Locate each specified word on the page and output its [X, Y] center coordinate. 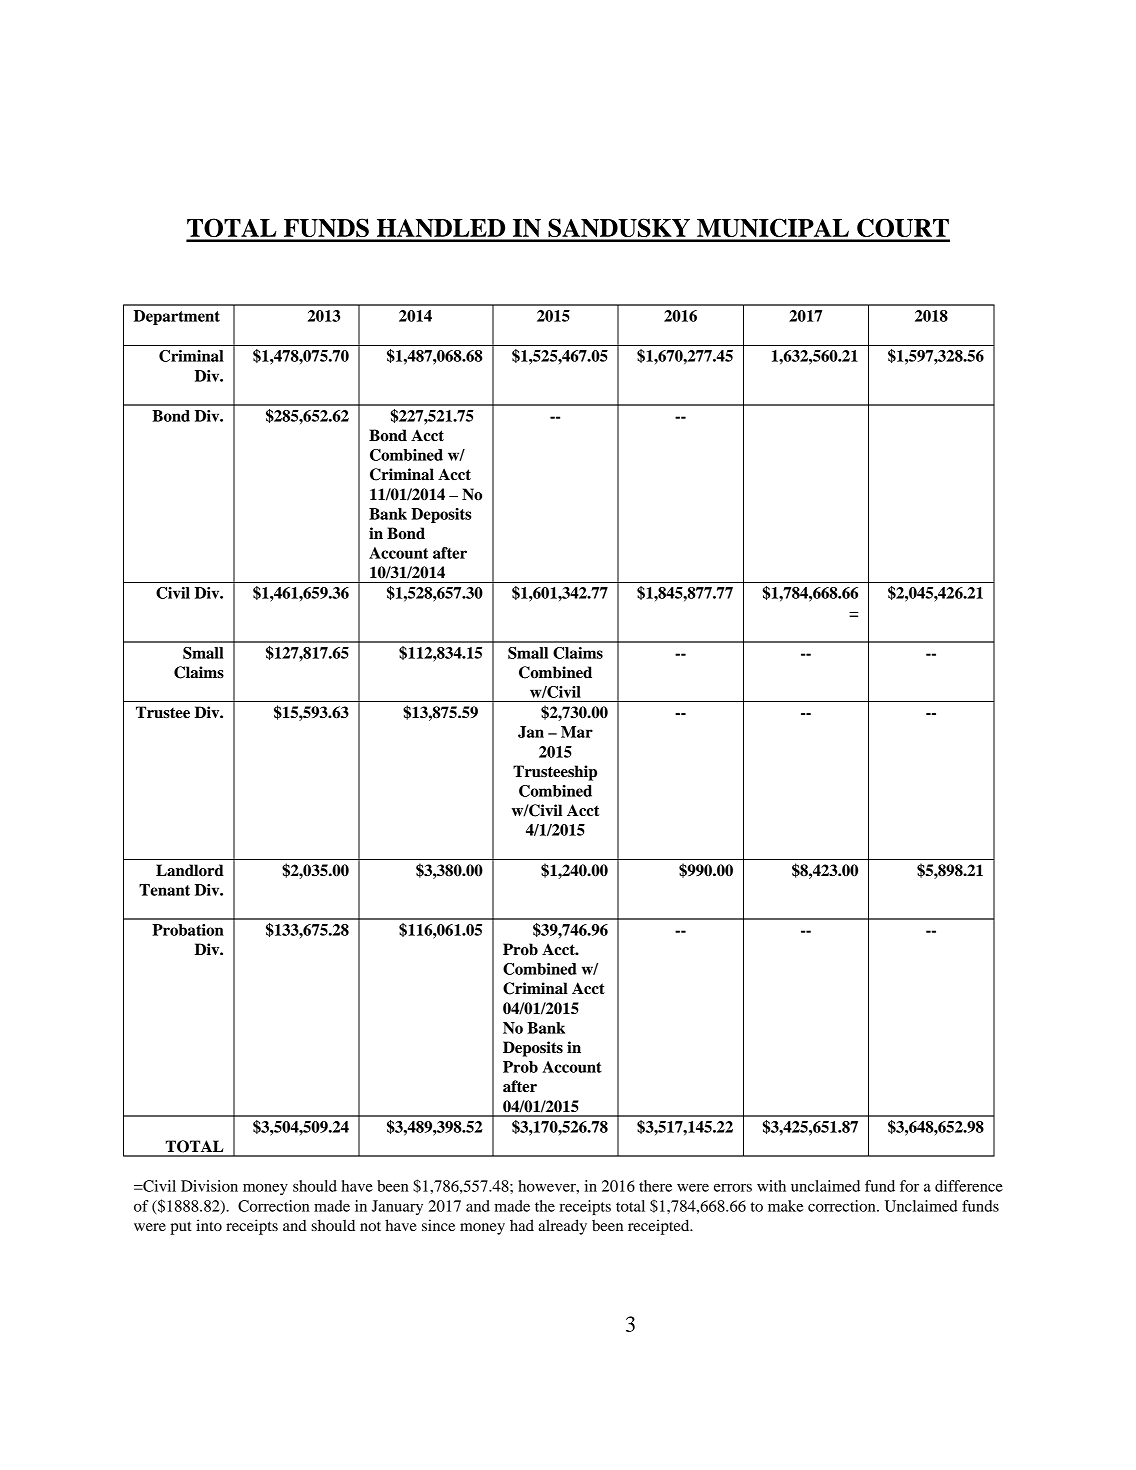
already [562, 1227]
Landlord [190, 870]
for [909, 1186]
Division [209, 1186]
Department [177, 317]
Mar [577, 732]
